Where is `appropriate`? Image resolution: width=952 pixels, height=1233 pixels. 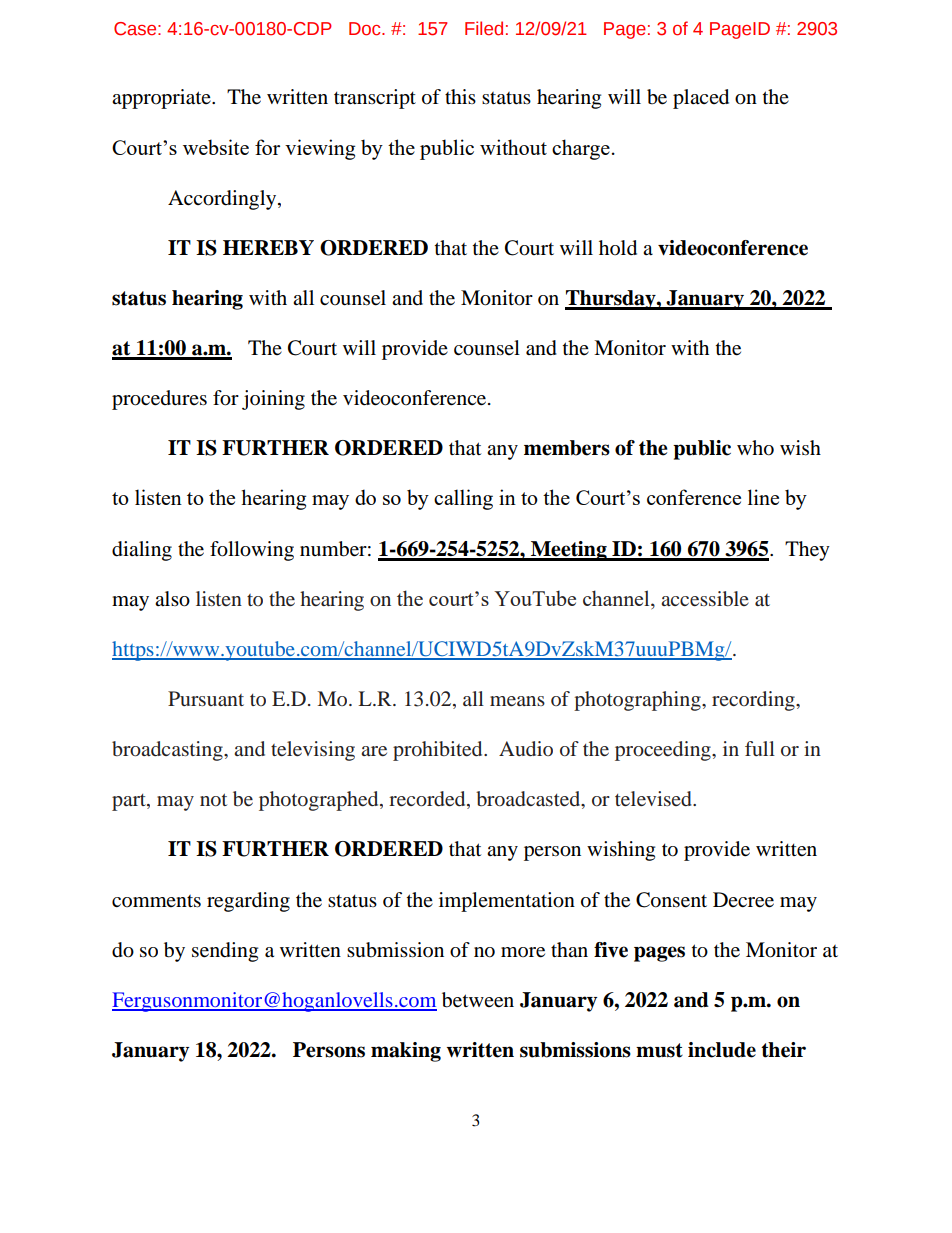 appropriate is located at coordinates (162, 99).
